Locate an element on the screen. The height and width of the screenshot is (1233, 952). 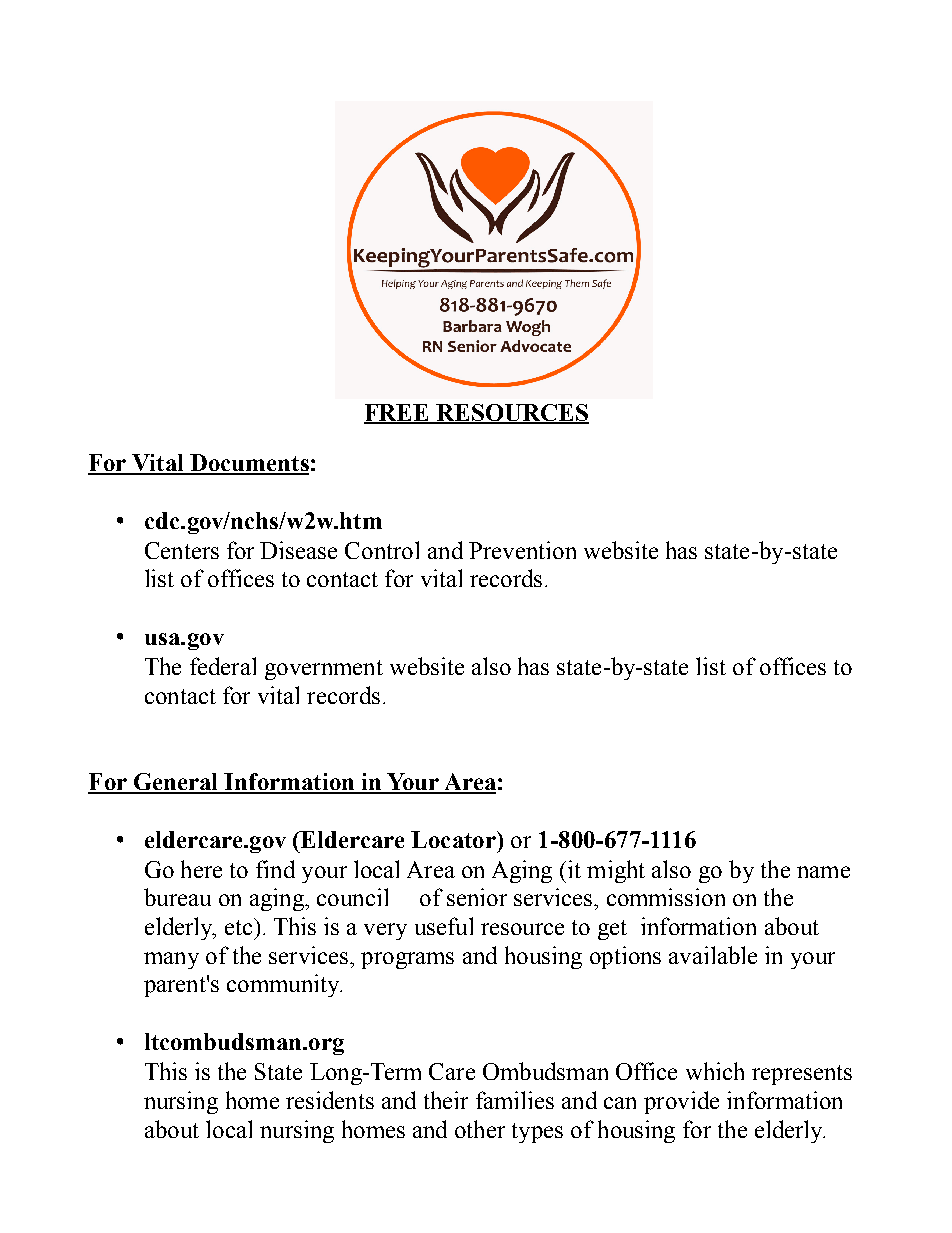
residents is located at coordinates (330, 1100).
